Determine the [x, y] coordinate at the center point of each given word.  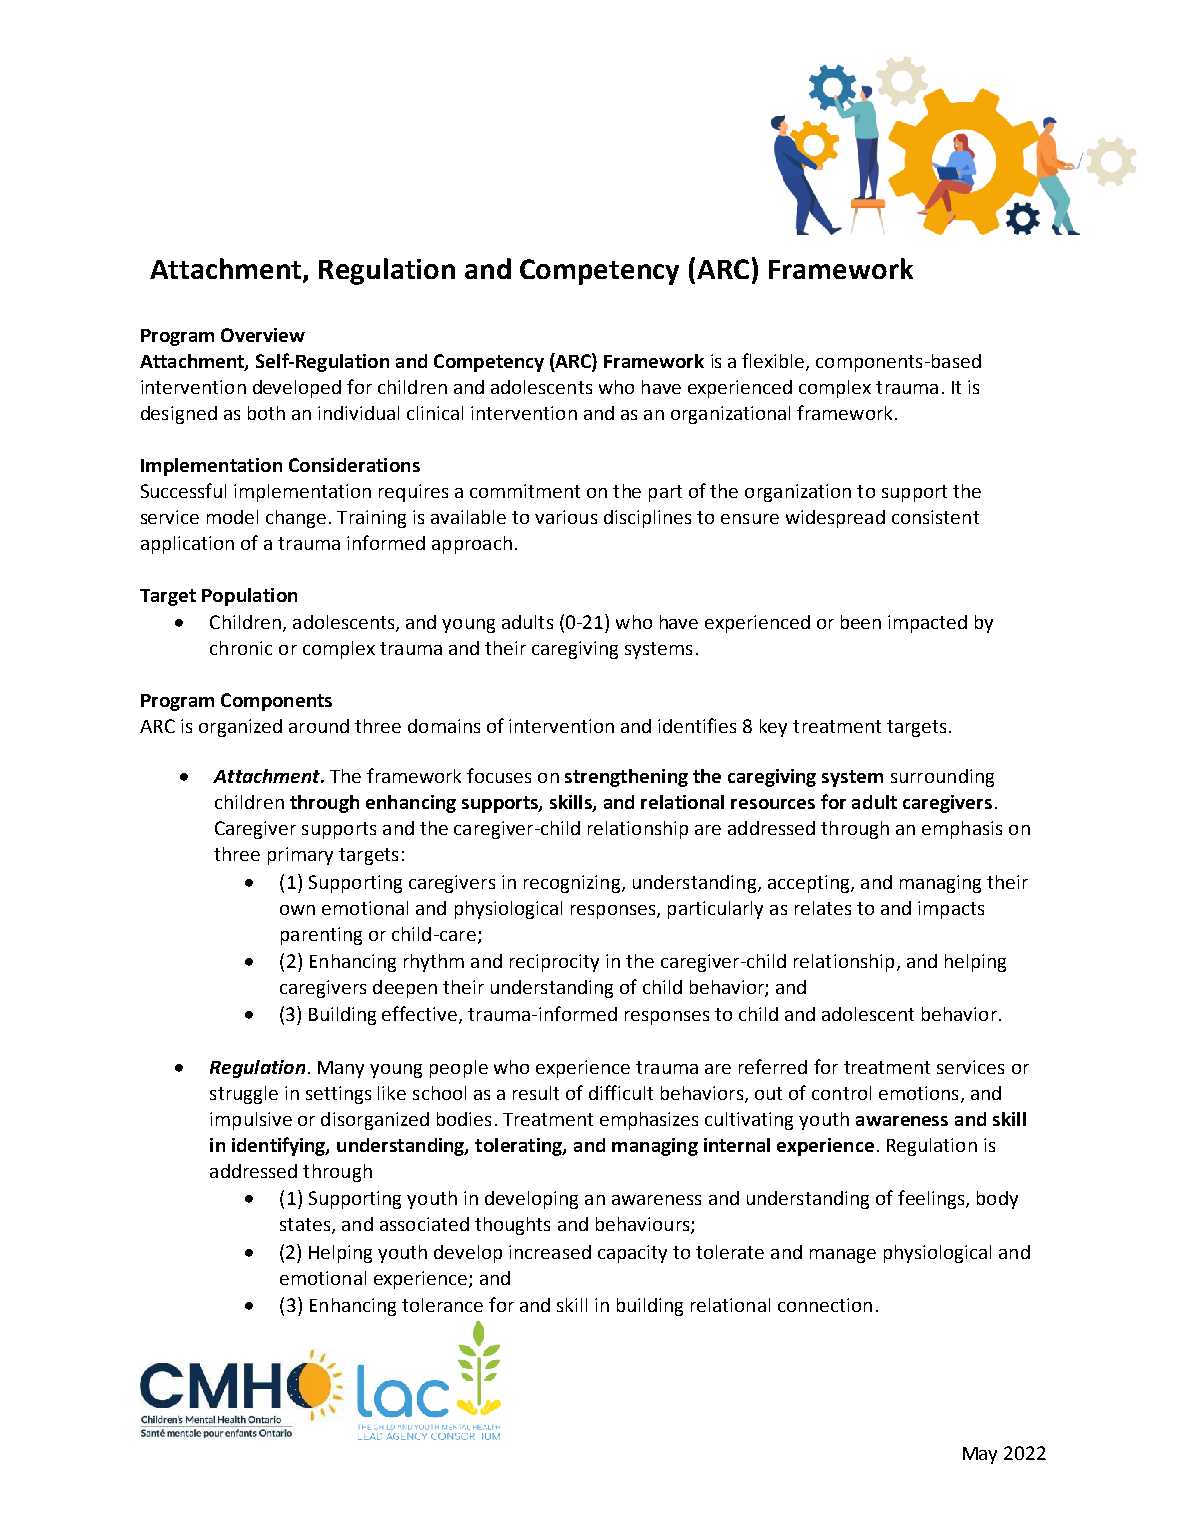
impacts [951, 910]
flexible [774, 361]
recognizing [573, 884]
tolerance [442, 1305]
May [980, 1455]
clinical [435, 413]
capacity [632, 1254]
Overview [263, 335]
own [297, 910]
